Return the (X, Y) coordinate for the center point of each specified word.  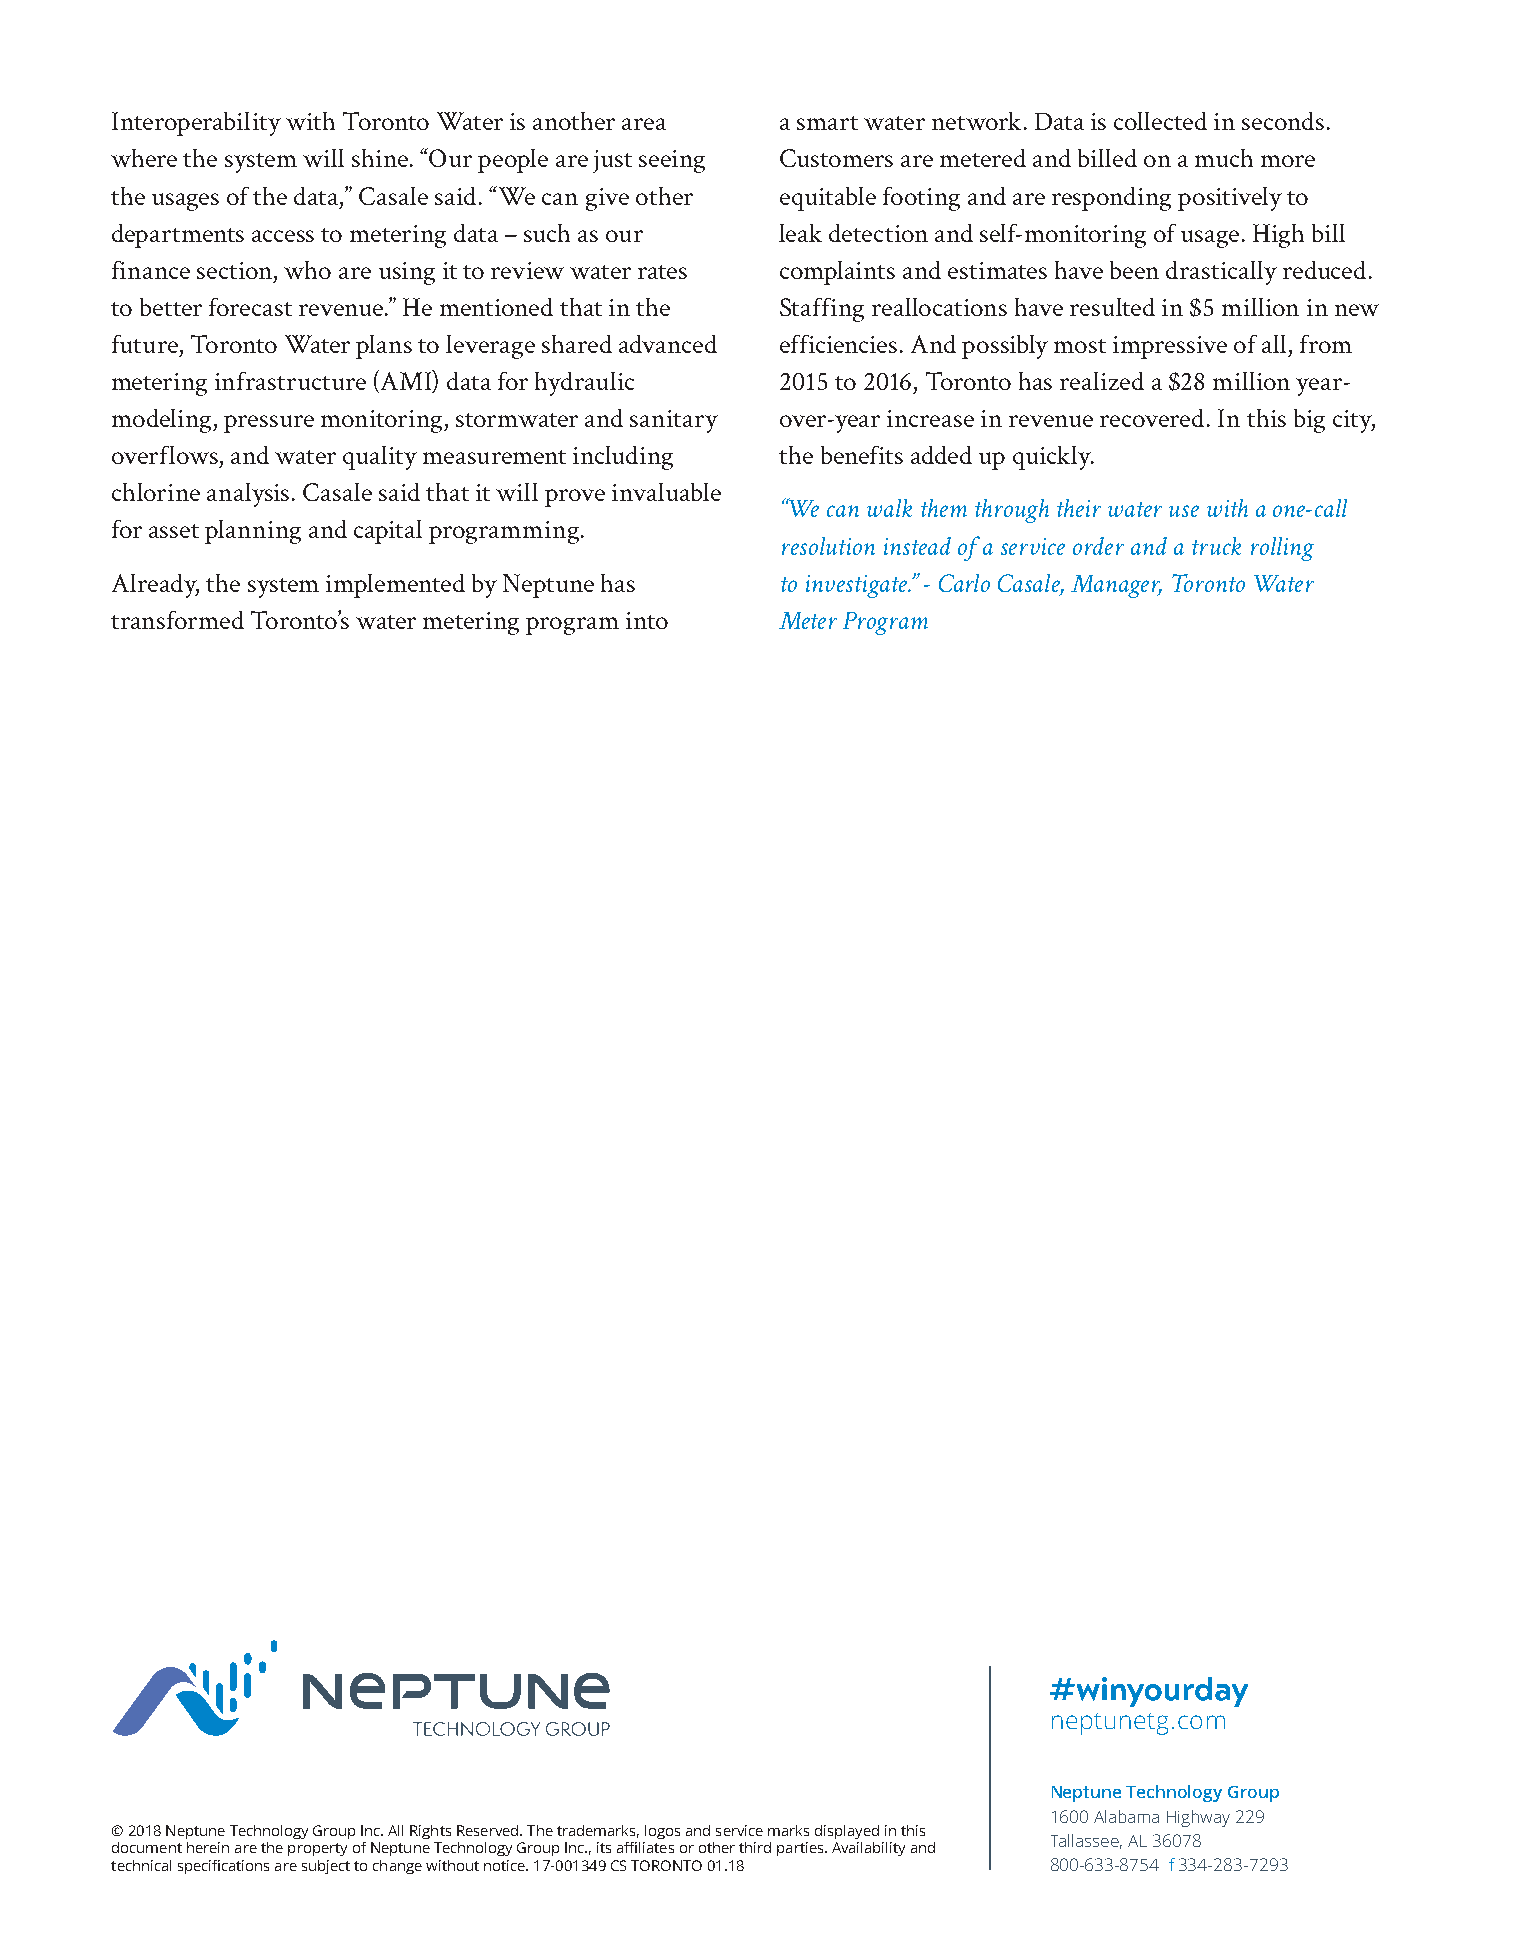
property (317, 1849)
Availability (868, 1849)
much (1224, 158)
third (755, 1847)
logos (662, 1832)
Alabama (1126, 1816)
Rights (430, 1832)
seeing (672, 161)
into (647, 620)
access (283, 236)
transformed (177, 620)
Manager (1116, 586)
